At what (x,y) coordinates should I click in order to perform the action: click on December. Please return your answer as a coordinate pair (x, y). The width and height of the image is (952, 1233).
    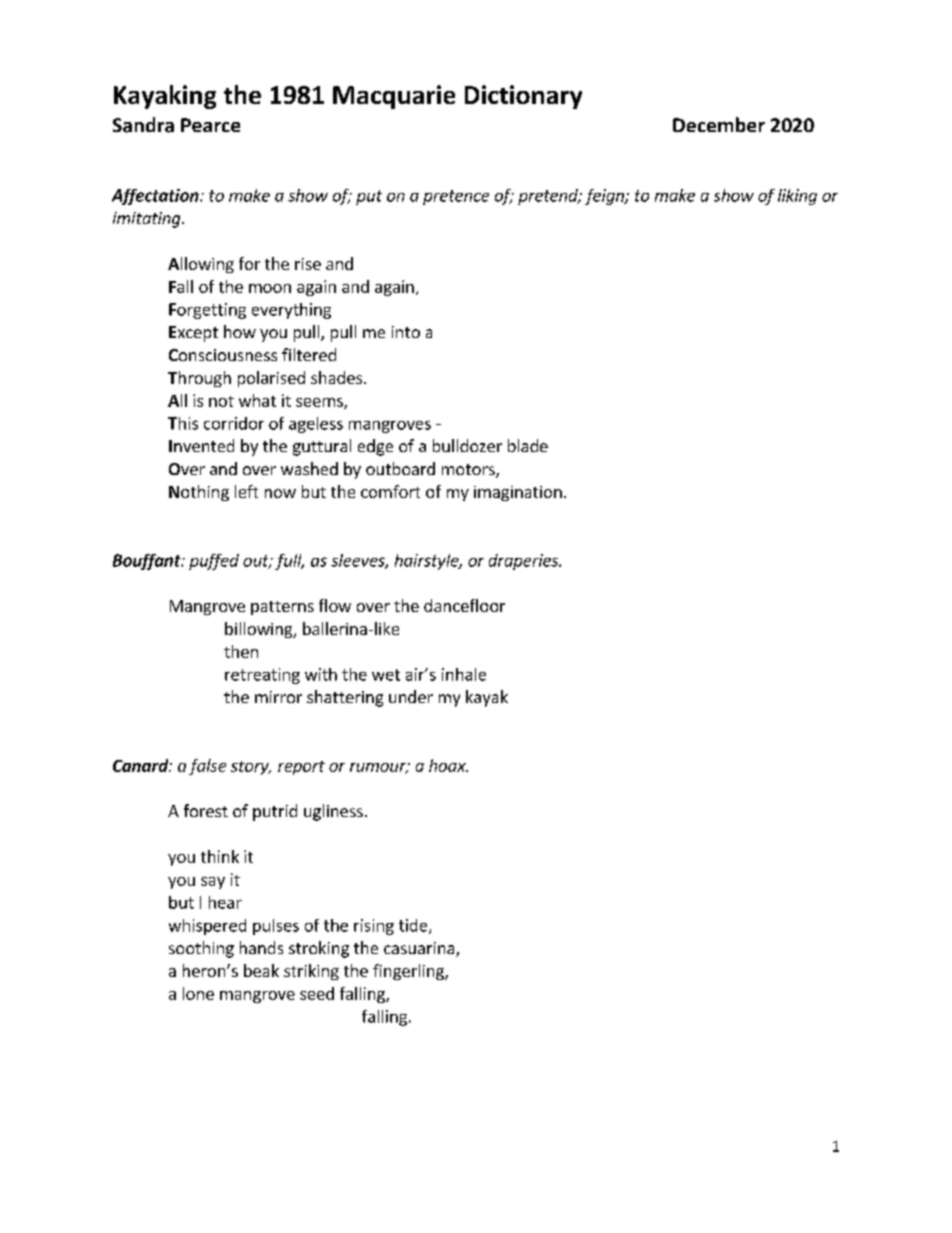
    Looking at the image, I should click on (719, 124).
